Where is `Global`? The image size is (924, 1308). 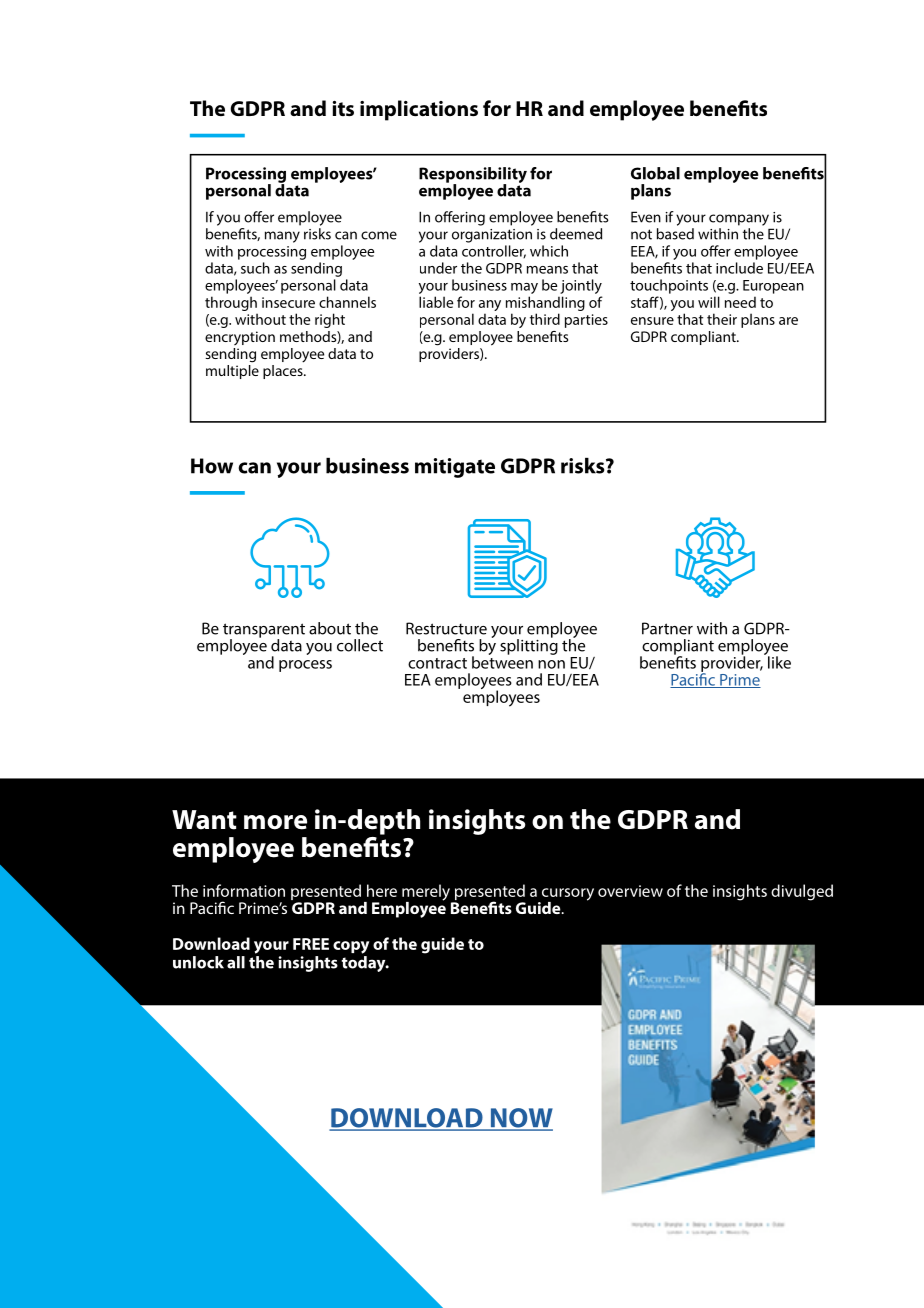
Global is located at coordinates (655, 173).
